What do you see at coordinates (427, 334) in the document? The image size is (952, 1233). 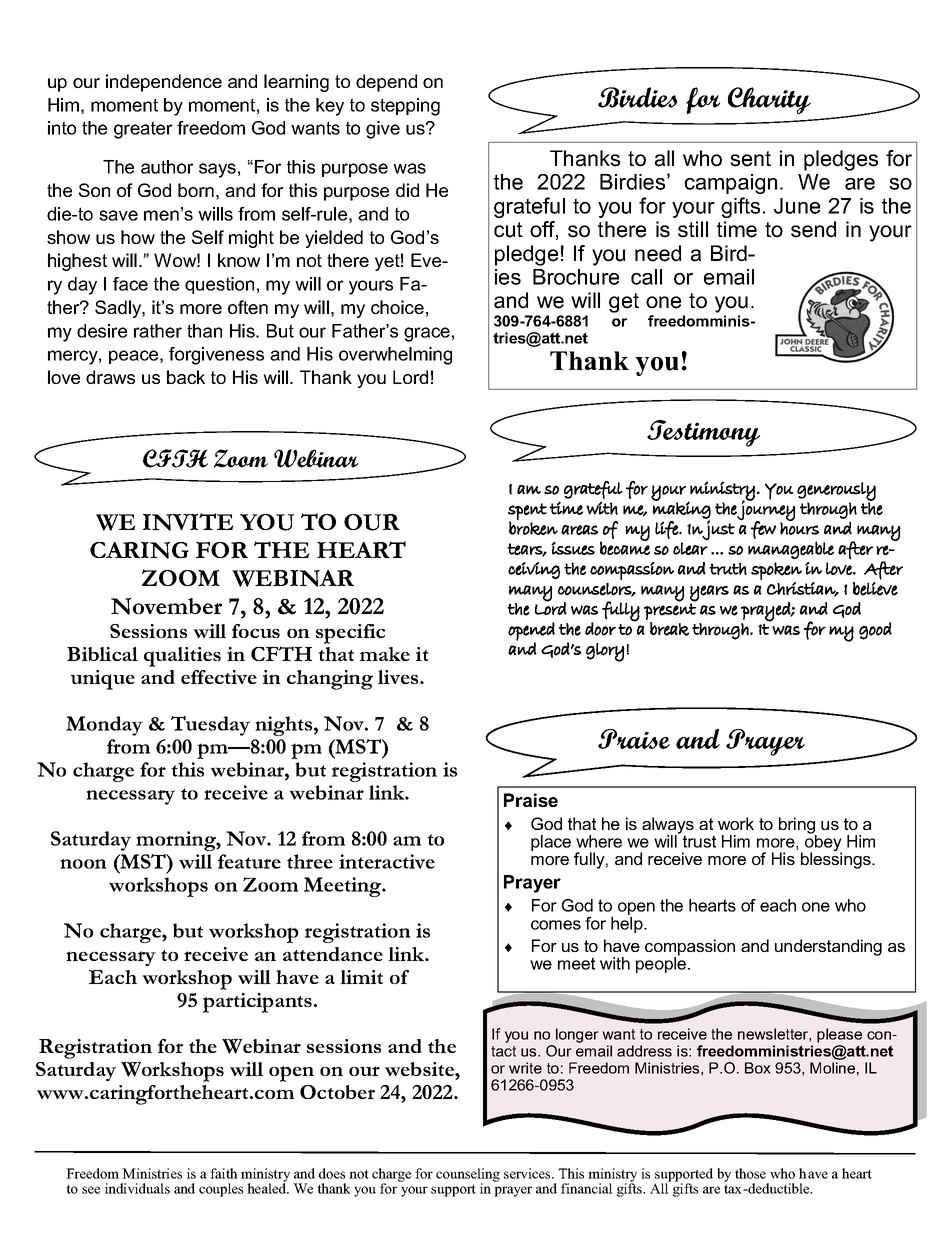 I see `grace` at bounding box center [427, 334].
